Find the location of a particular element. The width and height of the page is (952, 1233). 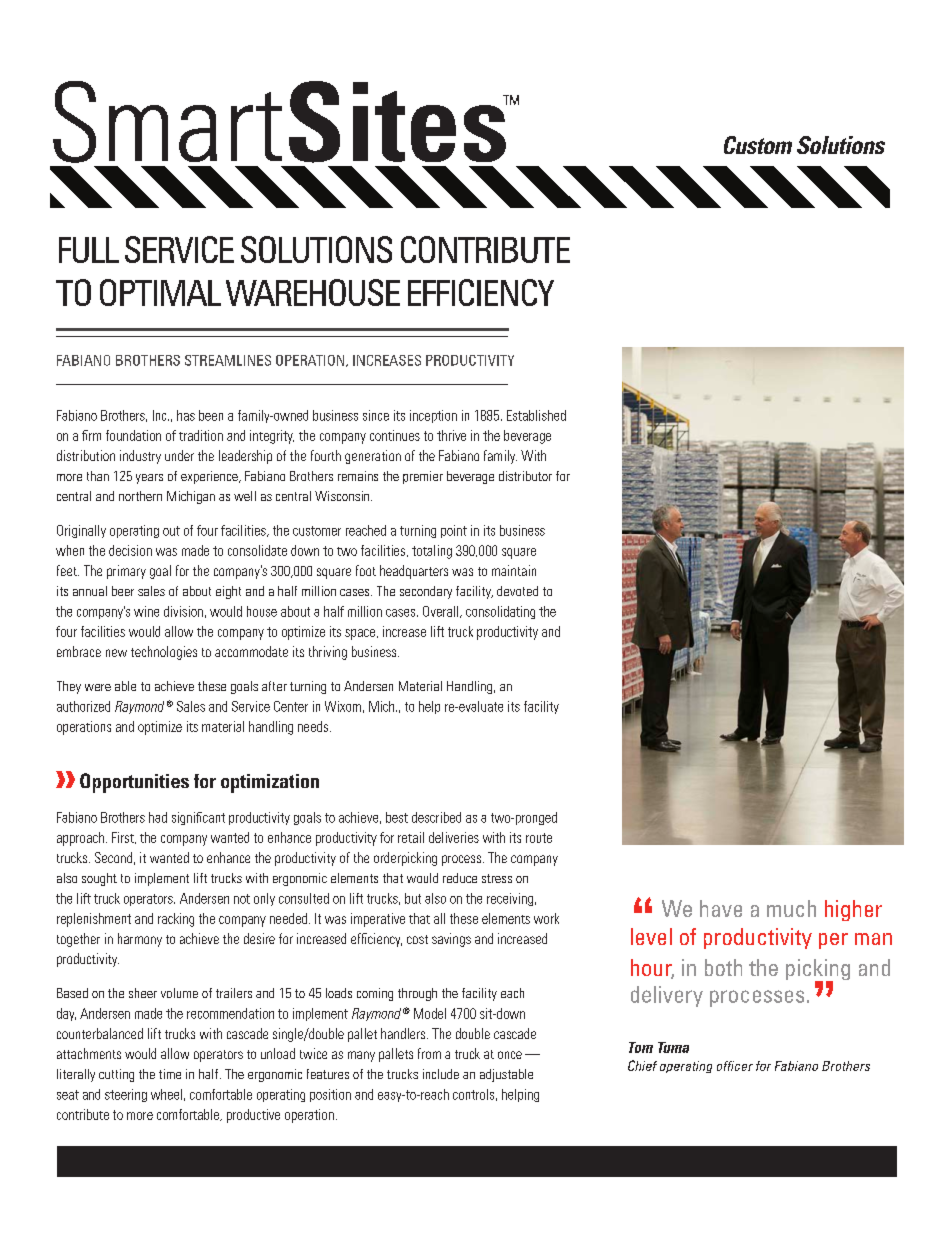

inception is located at coordinates (433, 416).
